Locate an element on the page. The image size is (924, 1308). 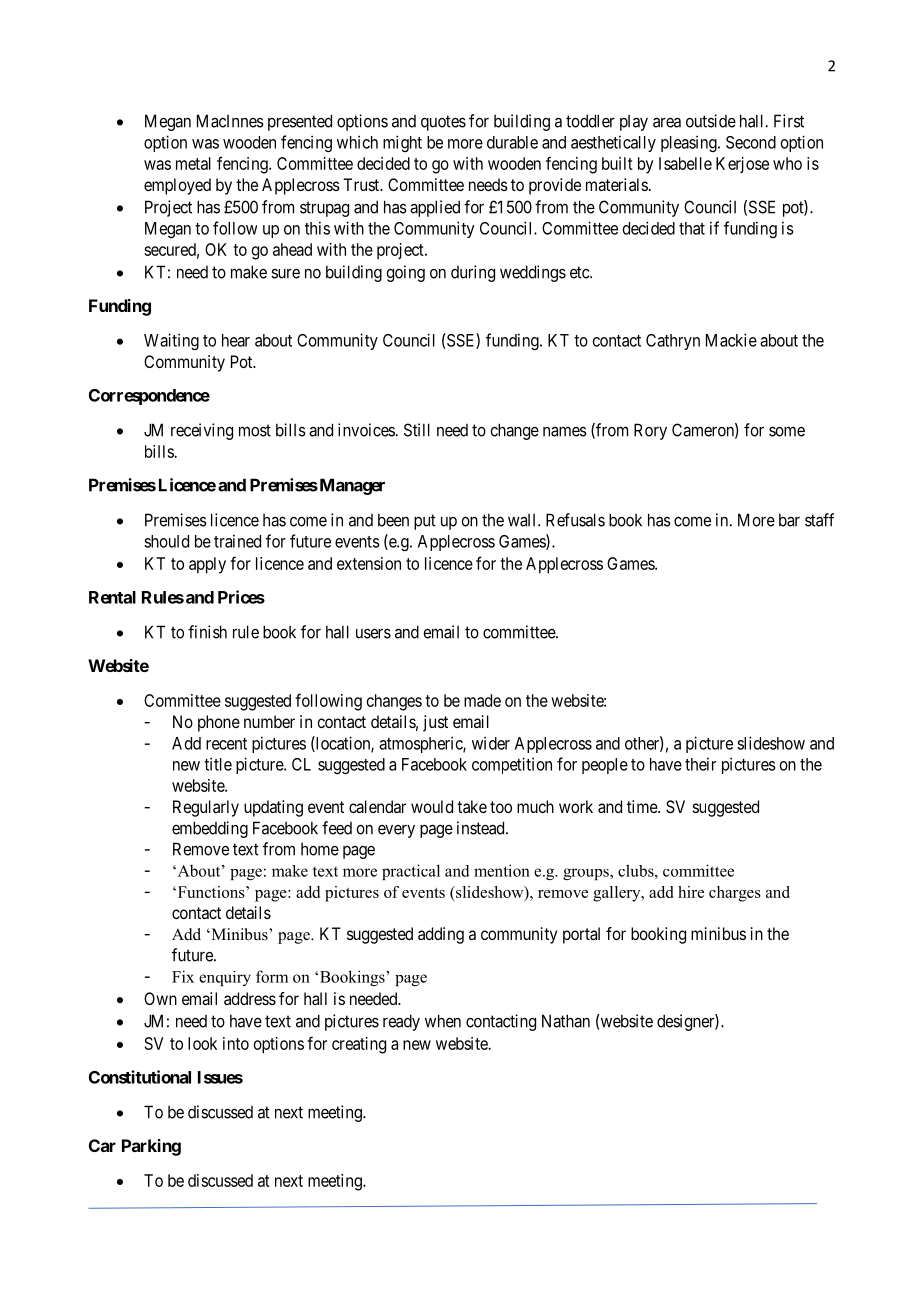
metal is located at coordinates (193, 163).
